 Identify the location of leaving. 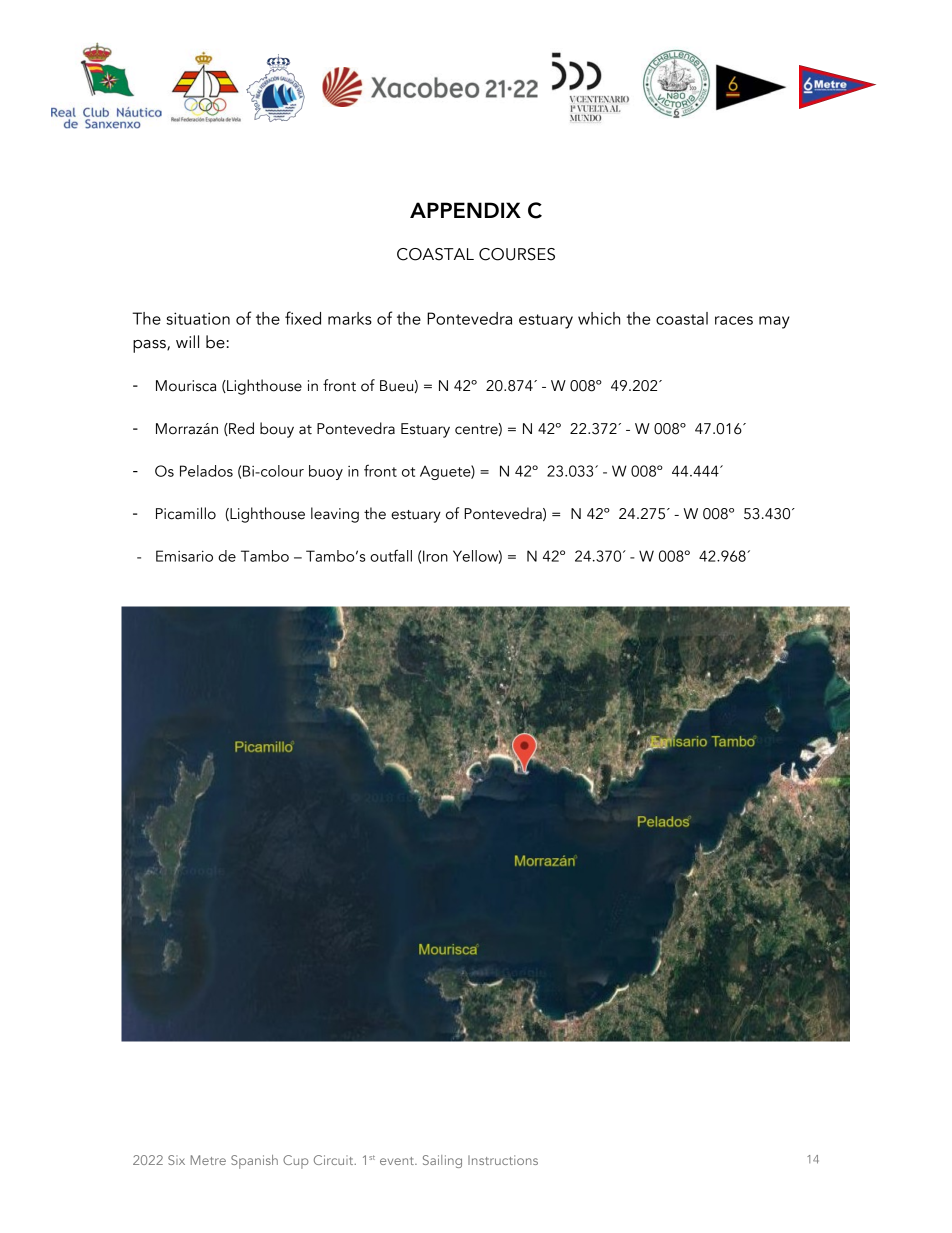
(335, 515).
